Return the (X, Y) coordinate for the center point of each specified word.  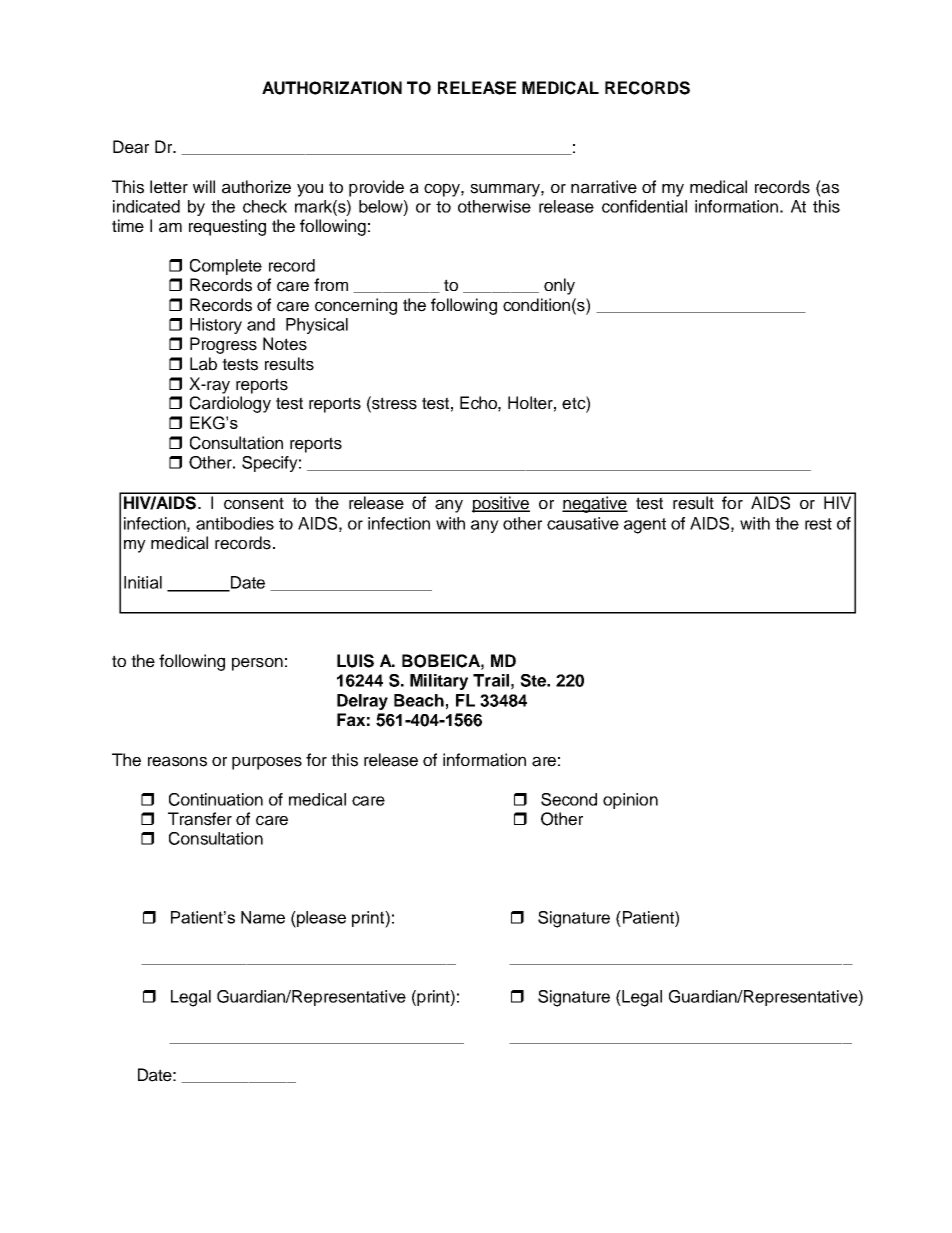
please (320, 919)
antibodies (235, 523)
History (216, 326)
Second (569, 799)
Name (263, 917)
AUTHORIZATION (332, 88)
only (559, 286)
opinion (630, 801)
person (257, 664)
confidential (644, 206)
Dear (131, 147)
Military (439, 682)
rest (818, 524)
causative (583, 523)
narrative (604, 187)
